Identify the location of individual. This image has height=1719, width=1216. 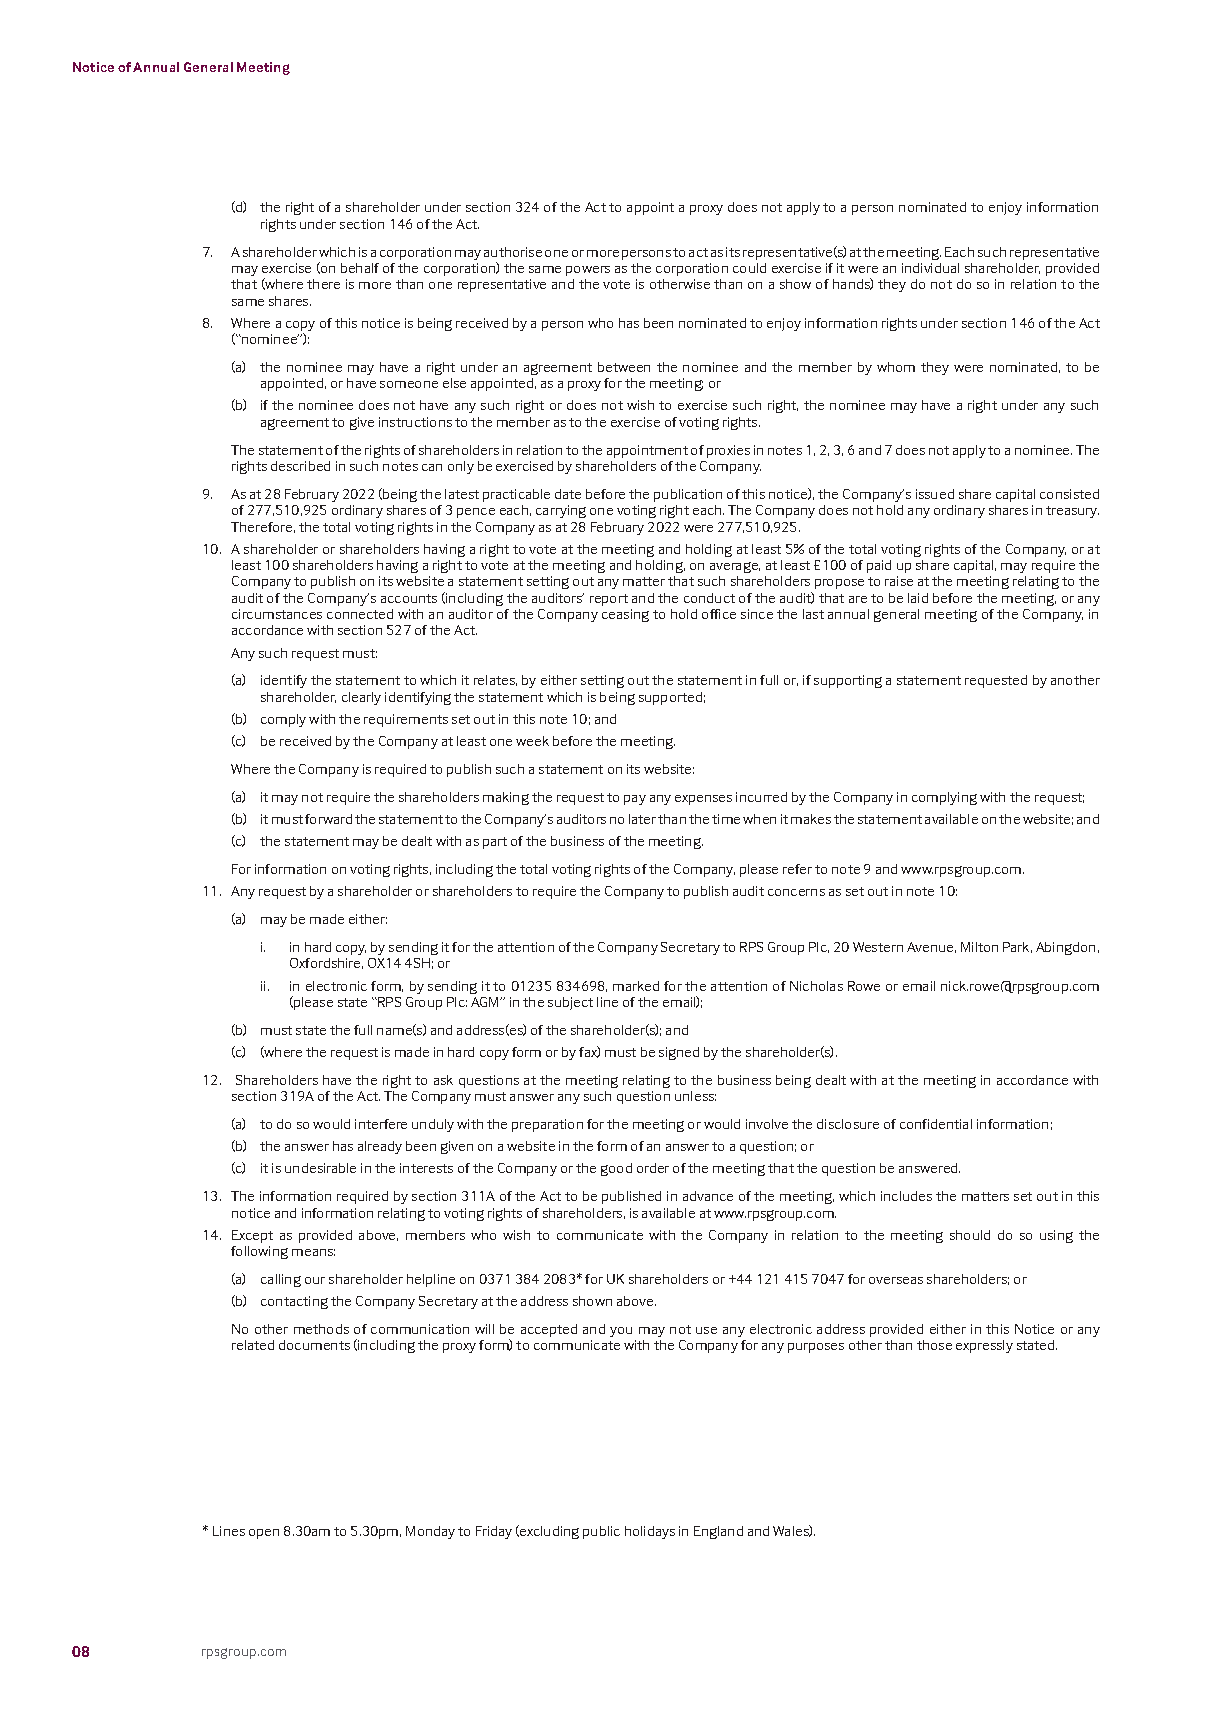
(930, 268).
